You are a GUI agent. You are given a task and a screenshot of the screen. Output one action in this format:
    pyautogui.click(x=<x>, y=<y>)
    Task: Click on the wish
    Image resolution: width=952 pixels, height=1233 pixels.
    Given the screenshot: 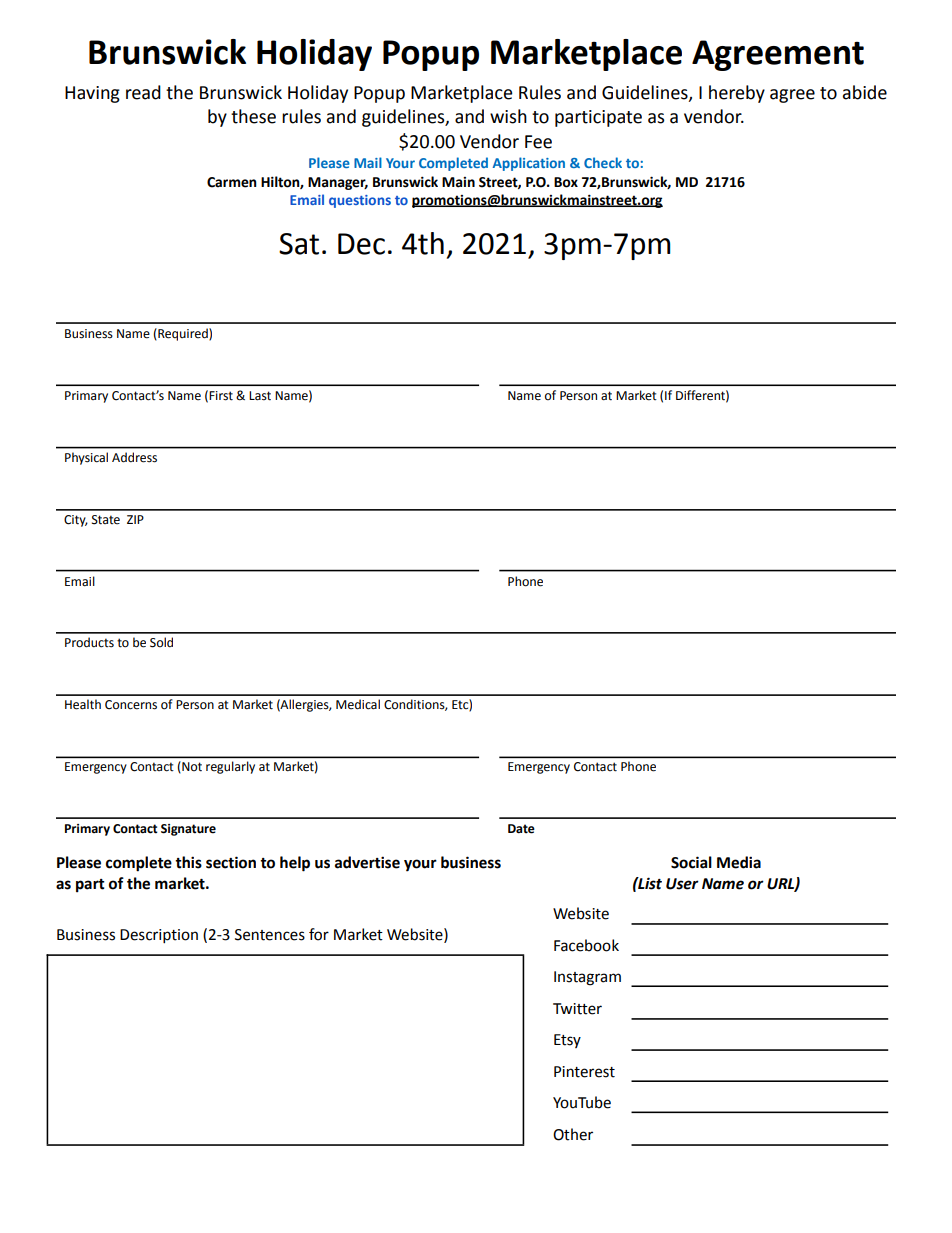 What is the action you would take?
    pyautogui.click(x=508, y=116)
